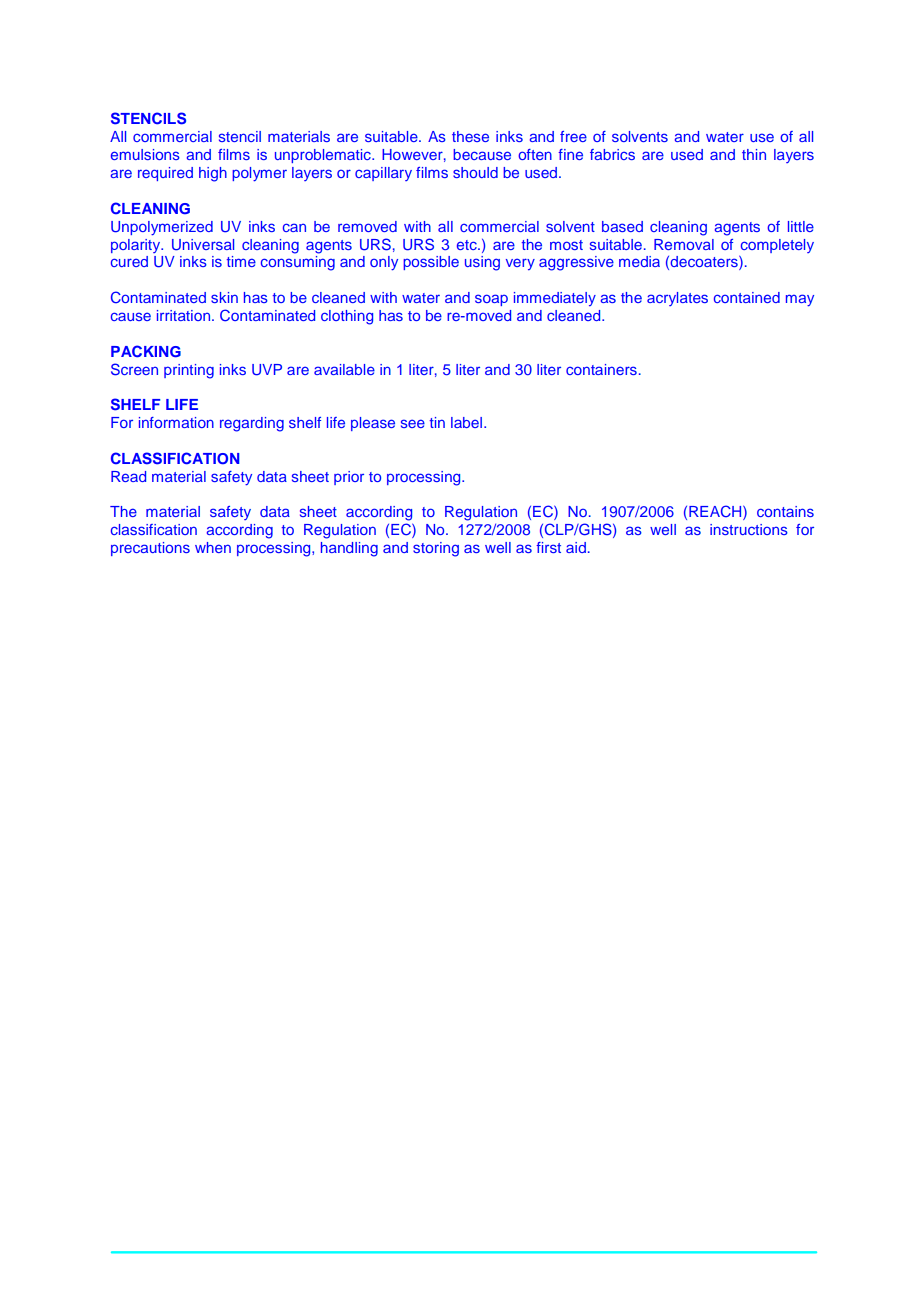 The width and height of the document is (924, 1308). Describe the element at coordinates (491, 300) in the document. I see `soap` at that location.
